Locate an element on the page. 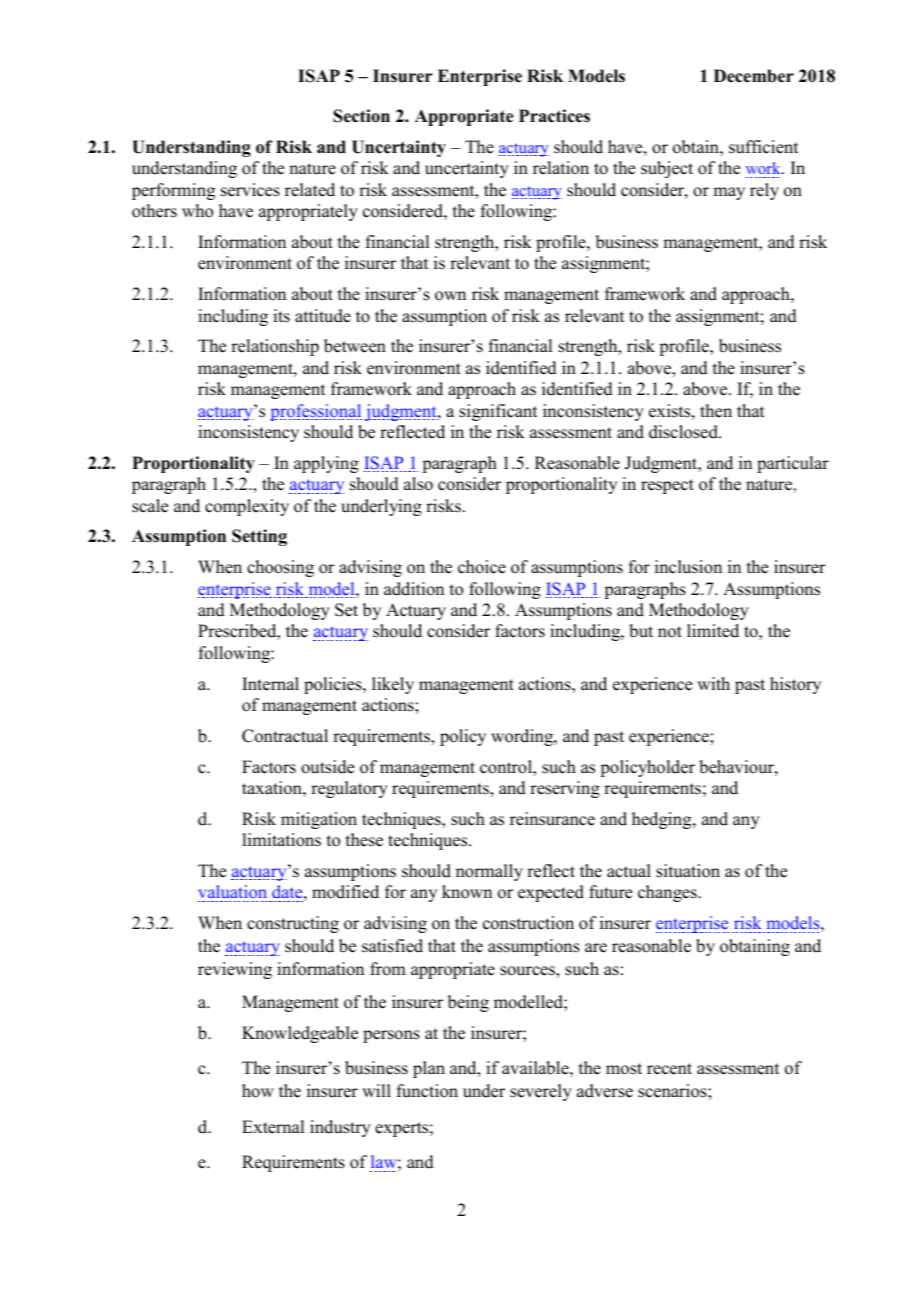 The width and height of the image is (924, 1307). then is located at coordinates (716, 411).
